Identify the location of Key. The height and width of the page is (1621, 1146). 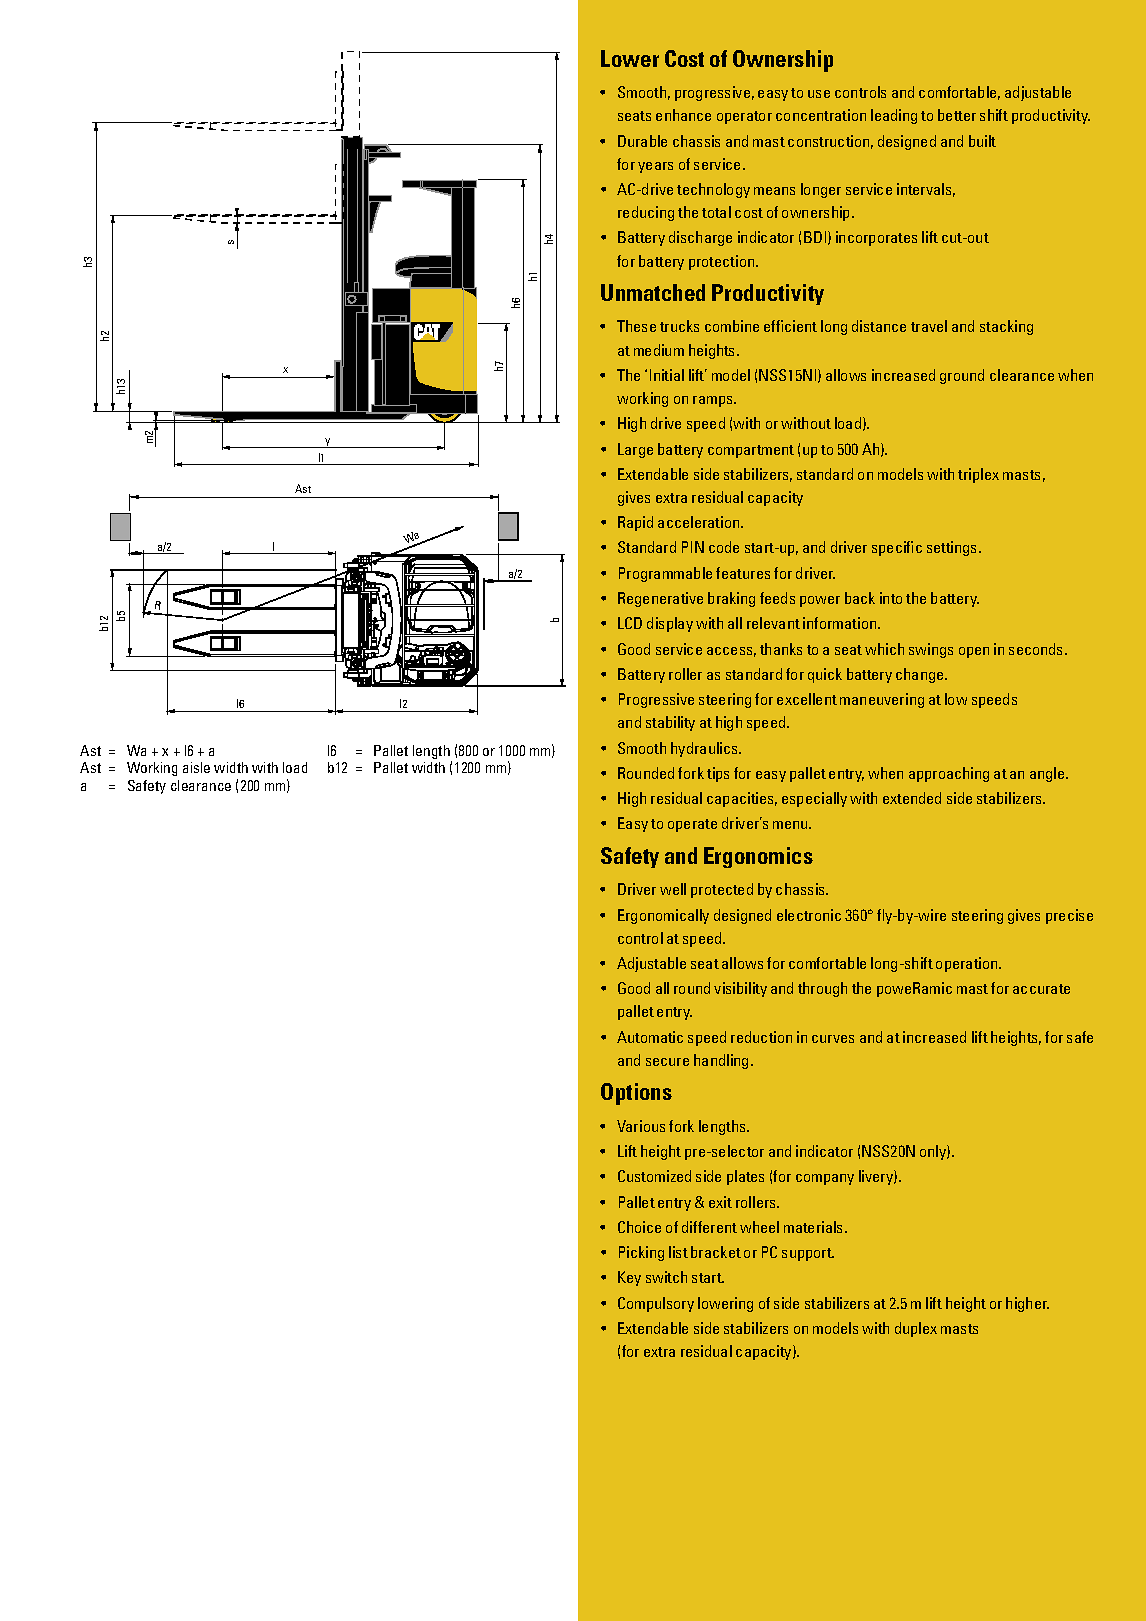
(629, 1278).
